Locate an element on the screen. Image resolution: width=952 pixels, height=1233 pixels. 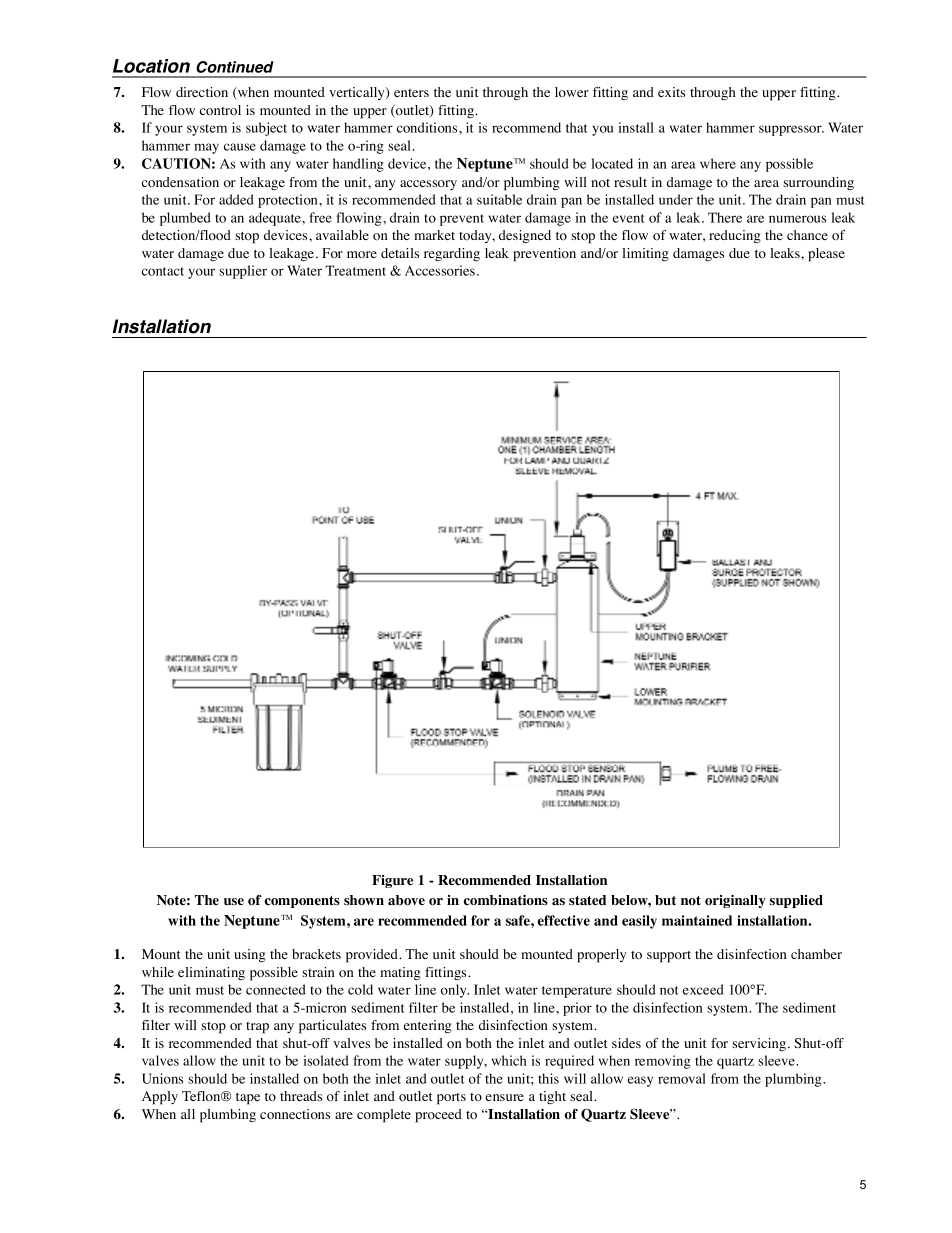
conditions is located at coordinates (428, 127).
